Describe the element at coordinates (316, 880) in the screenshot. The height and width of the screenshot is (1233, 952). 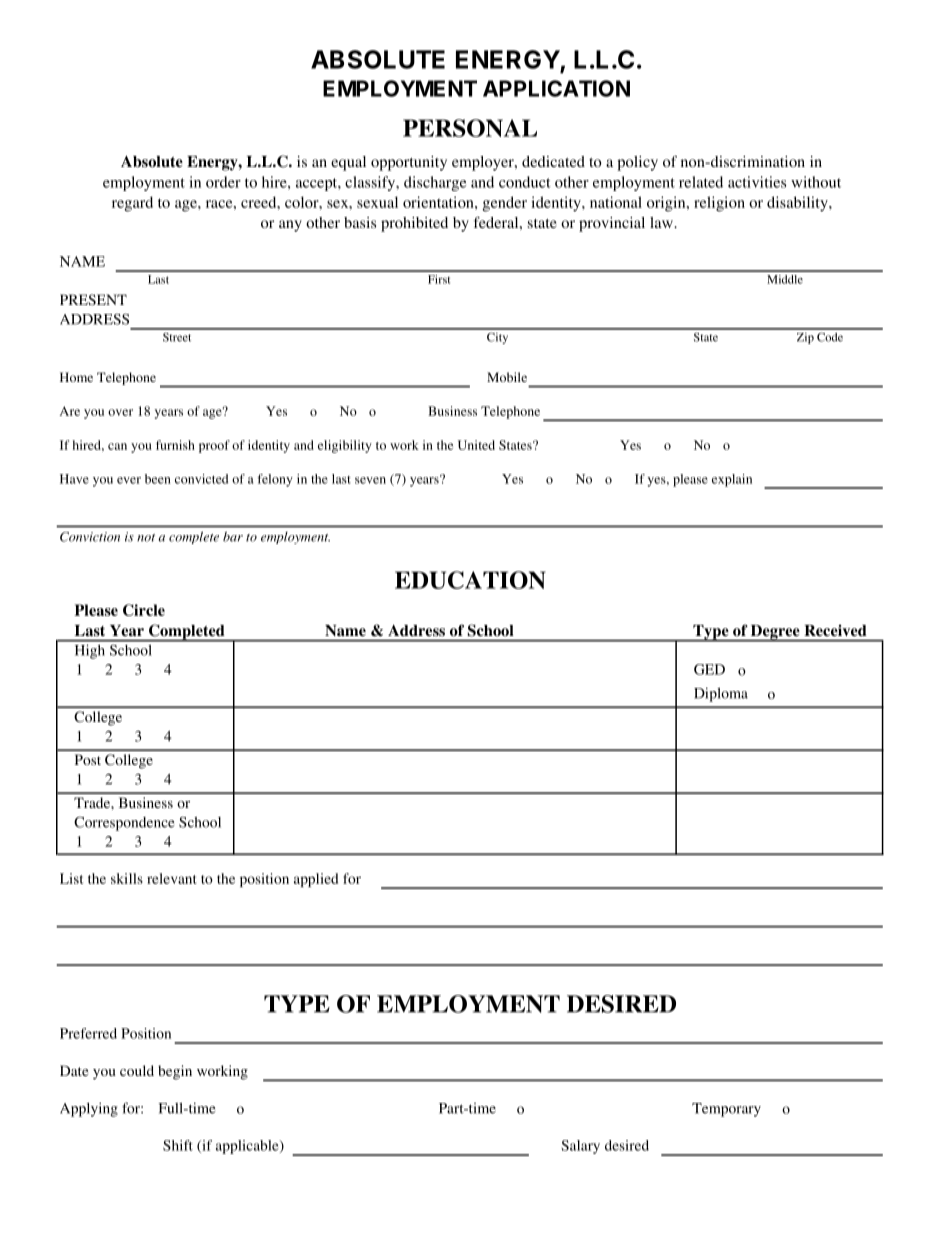
I see `applied` at that location.
